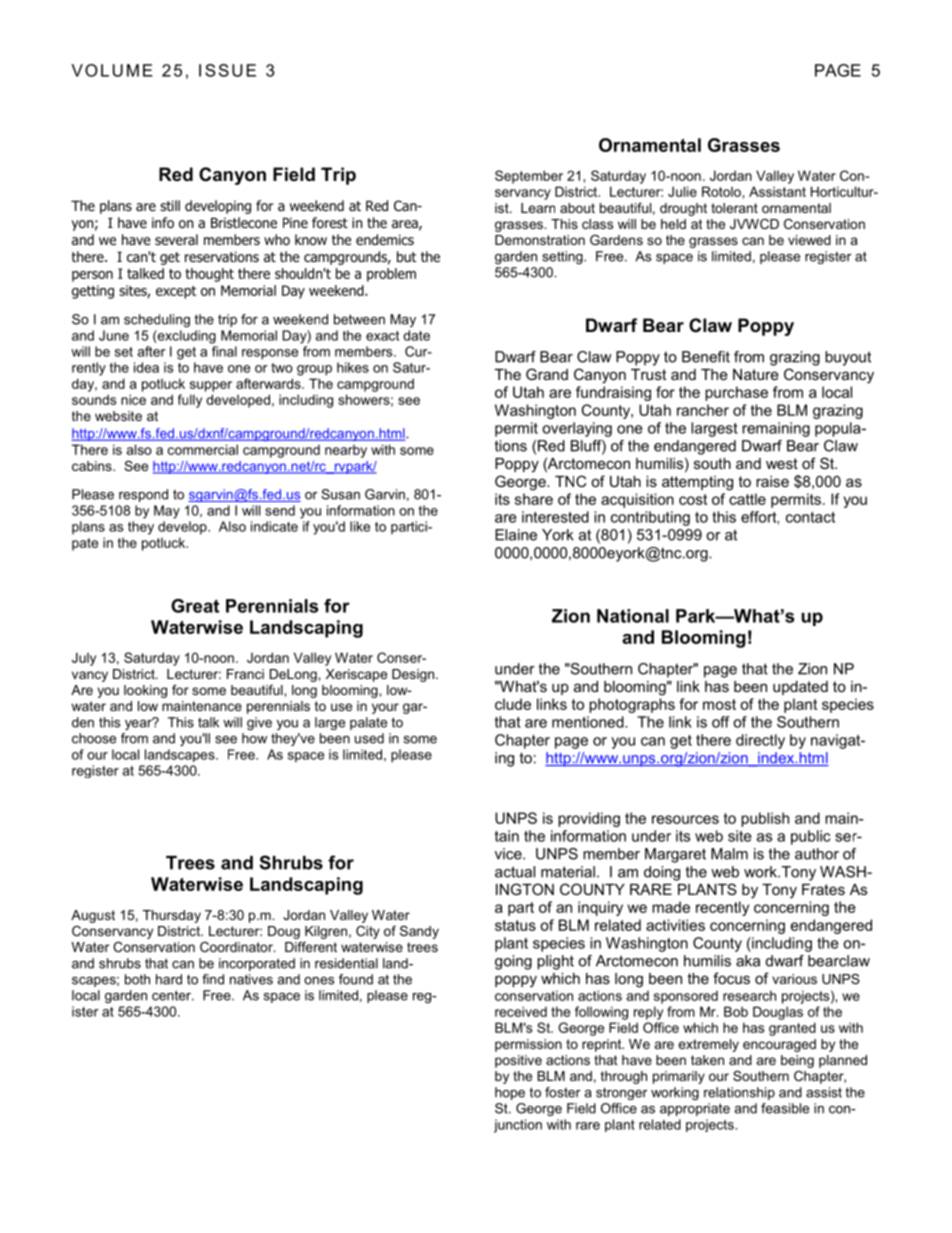  Describe the element at coordinates (729, 854) in the screenshot. I see `Malm` at that location.
